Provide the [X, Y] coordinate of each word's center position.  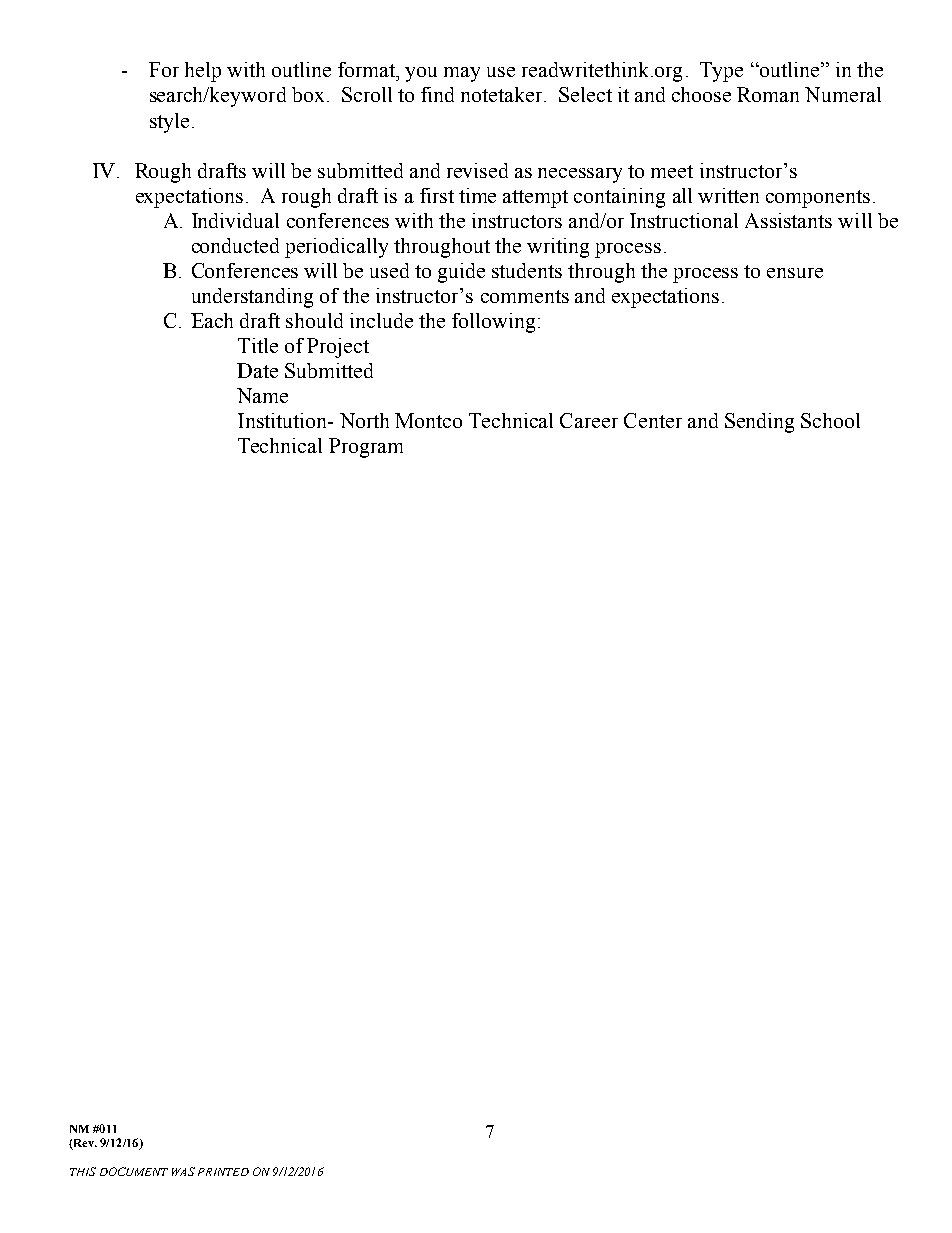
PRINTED [223, 1172]
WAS [183, 1171]
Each [212, 320]
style [169, 123]
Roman [768, 94]
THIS [83, 1171]
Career [589, 420]
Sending [759, 423]
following [493, 323]
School [830, 420]
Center [653, 420]
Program [366, 448]
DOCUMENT [134, 1171]
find [437, 94]
